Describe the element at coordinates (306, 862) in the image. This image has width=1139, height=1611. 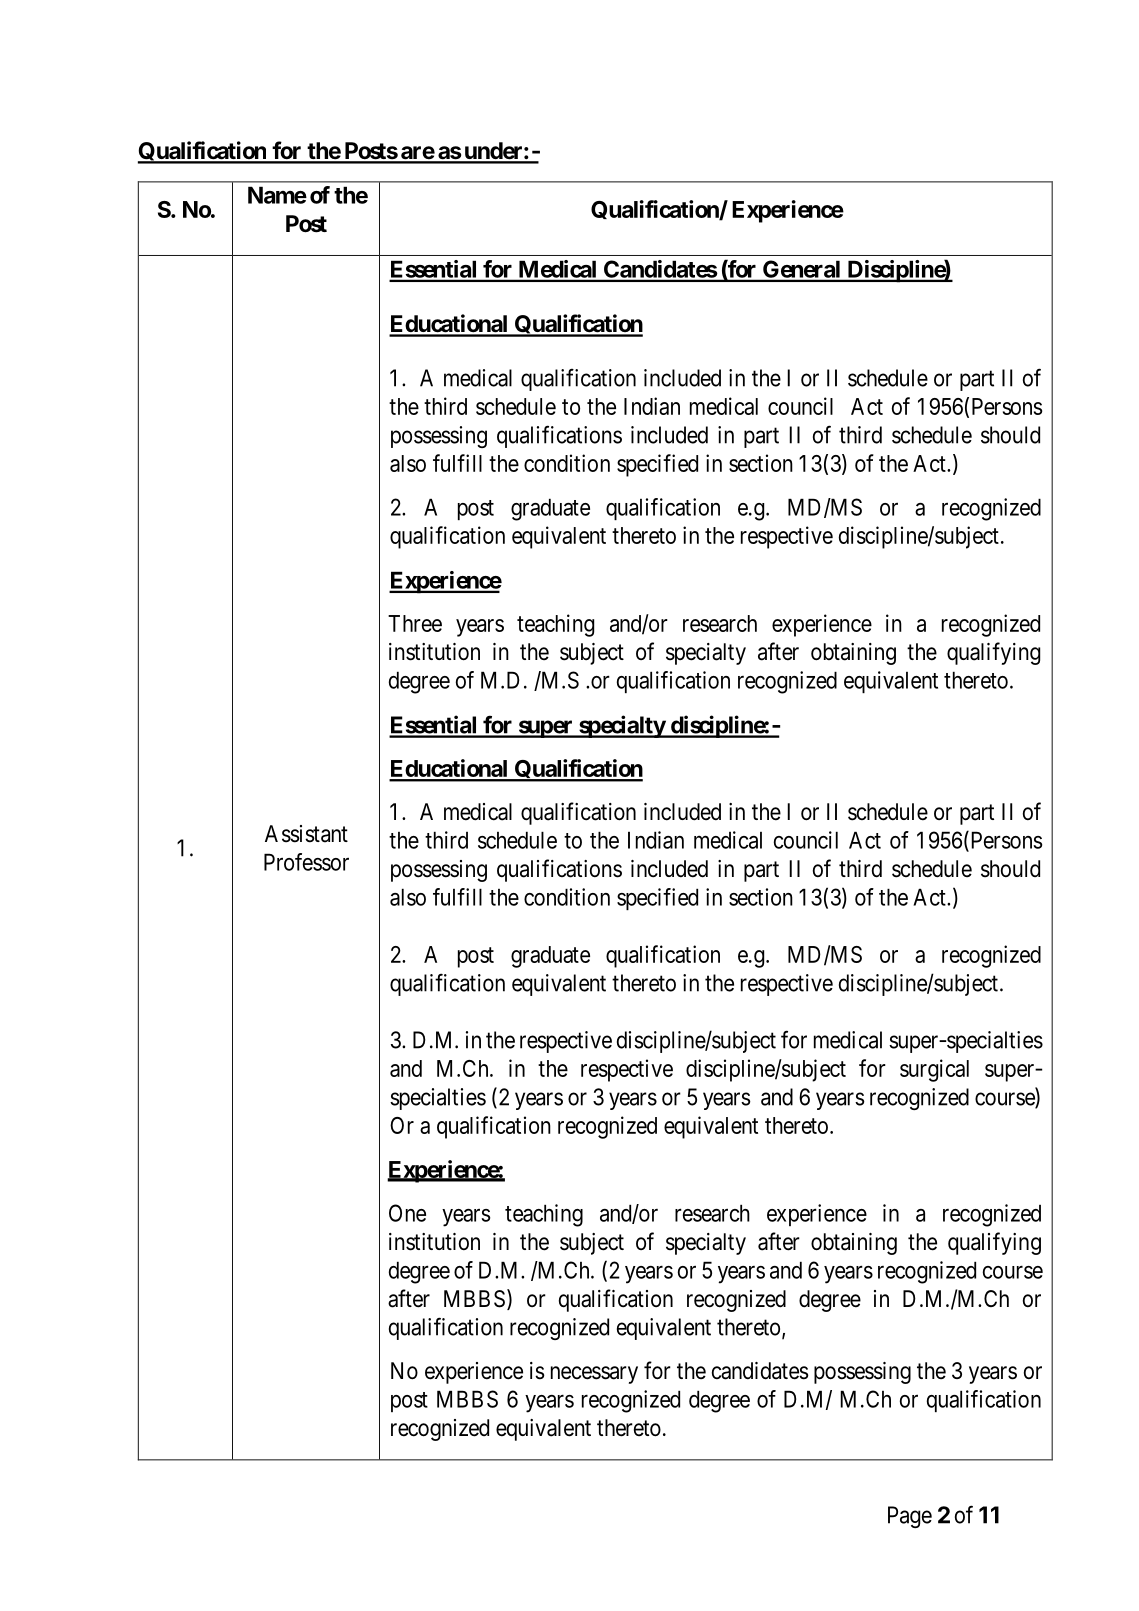
I see `Professor` at that location.
